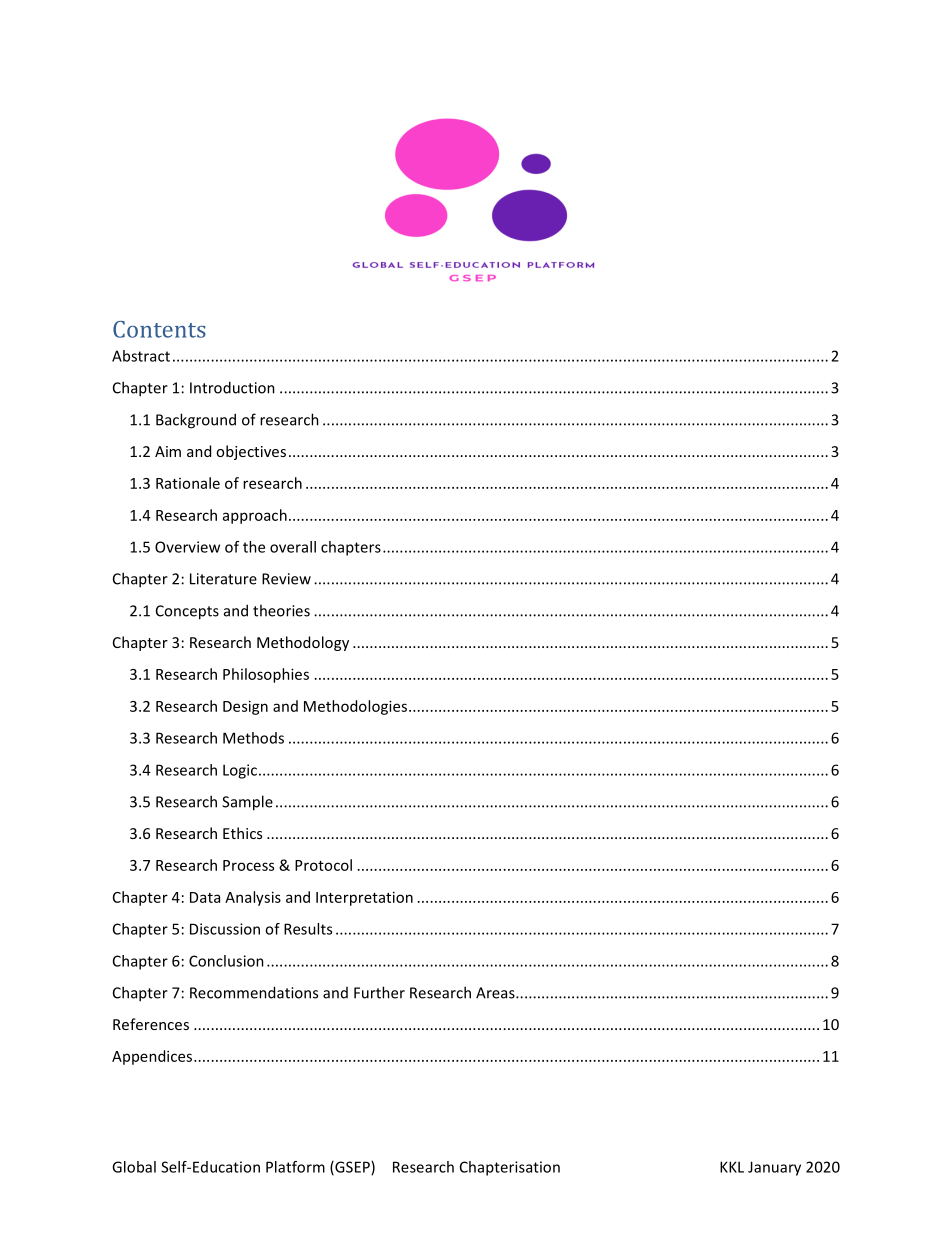  Describe the element at coordinates (364, 898) in the image. I see `Interpretation` at that location.
